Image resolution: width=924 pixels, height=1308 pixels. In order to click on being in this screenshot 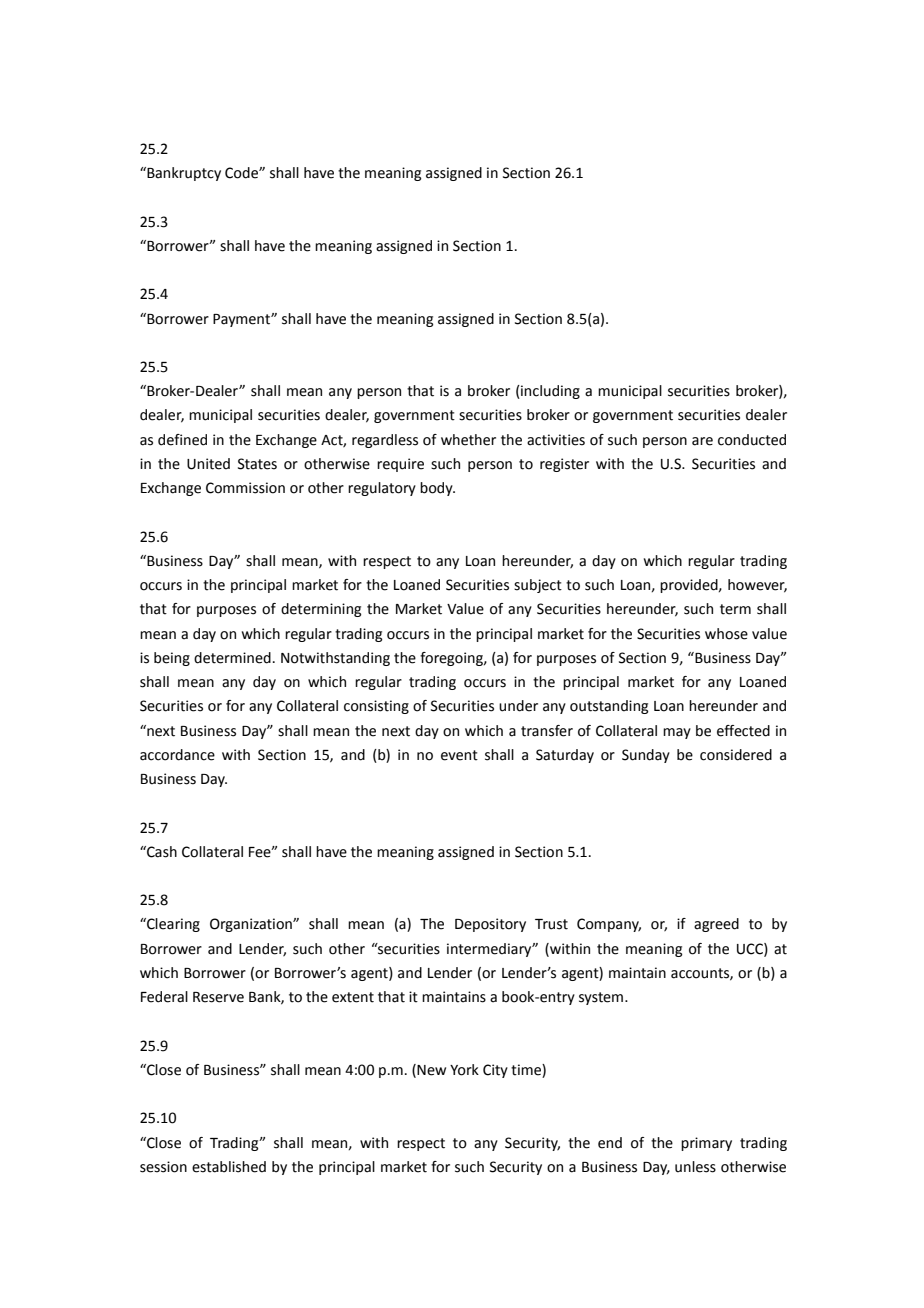, I will do `click(172, 659)`.
